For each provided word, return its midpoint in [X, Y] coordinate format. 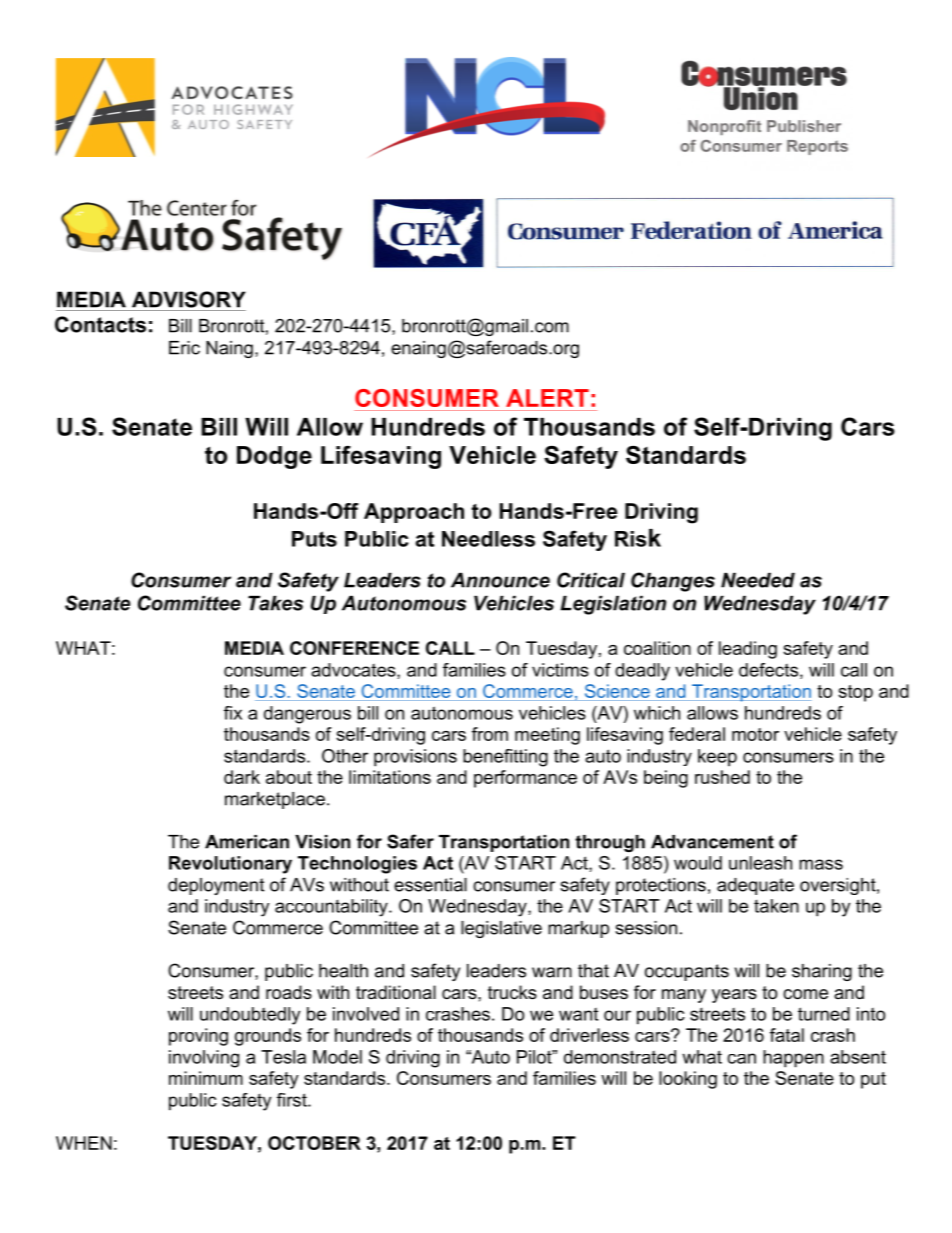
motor [755, 734]
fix [233, 713]
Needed [758, 580]
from [490, 734]
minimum [206, 1078]
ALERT [547, 398]
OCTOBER [314, 1143]
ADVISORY [189, 299]
